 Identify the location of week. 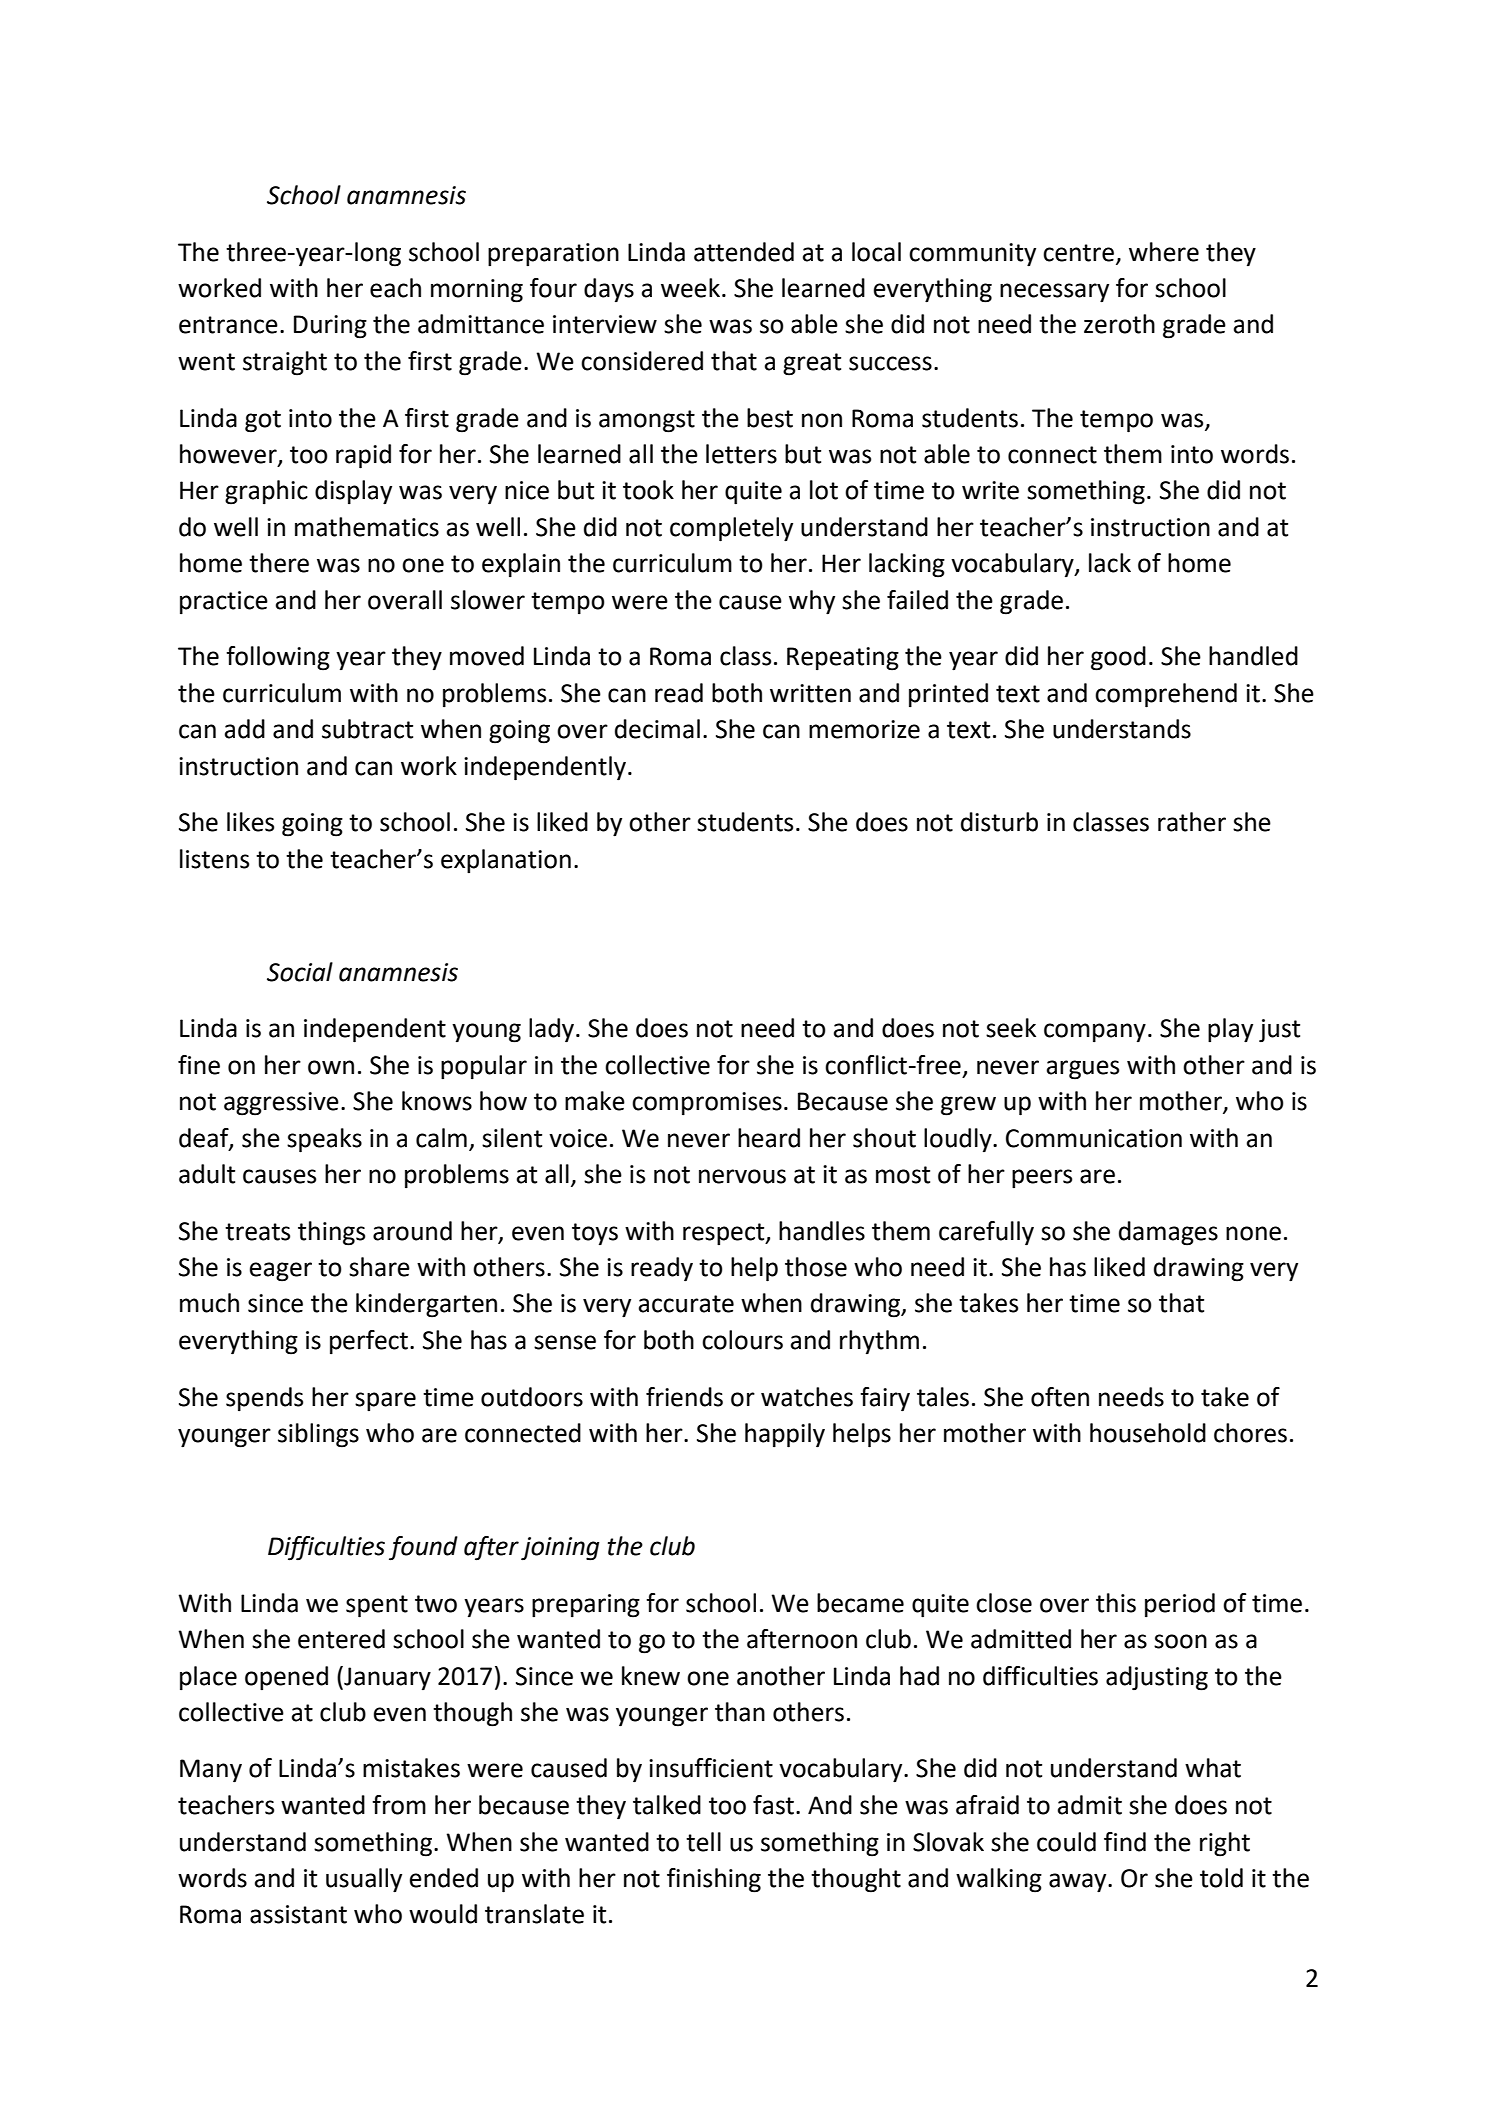
(690, 288).
